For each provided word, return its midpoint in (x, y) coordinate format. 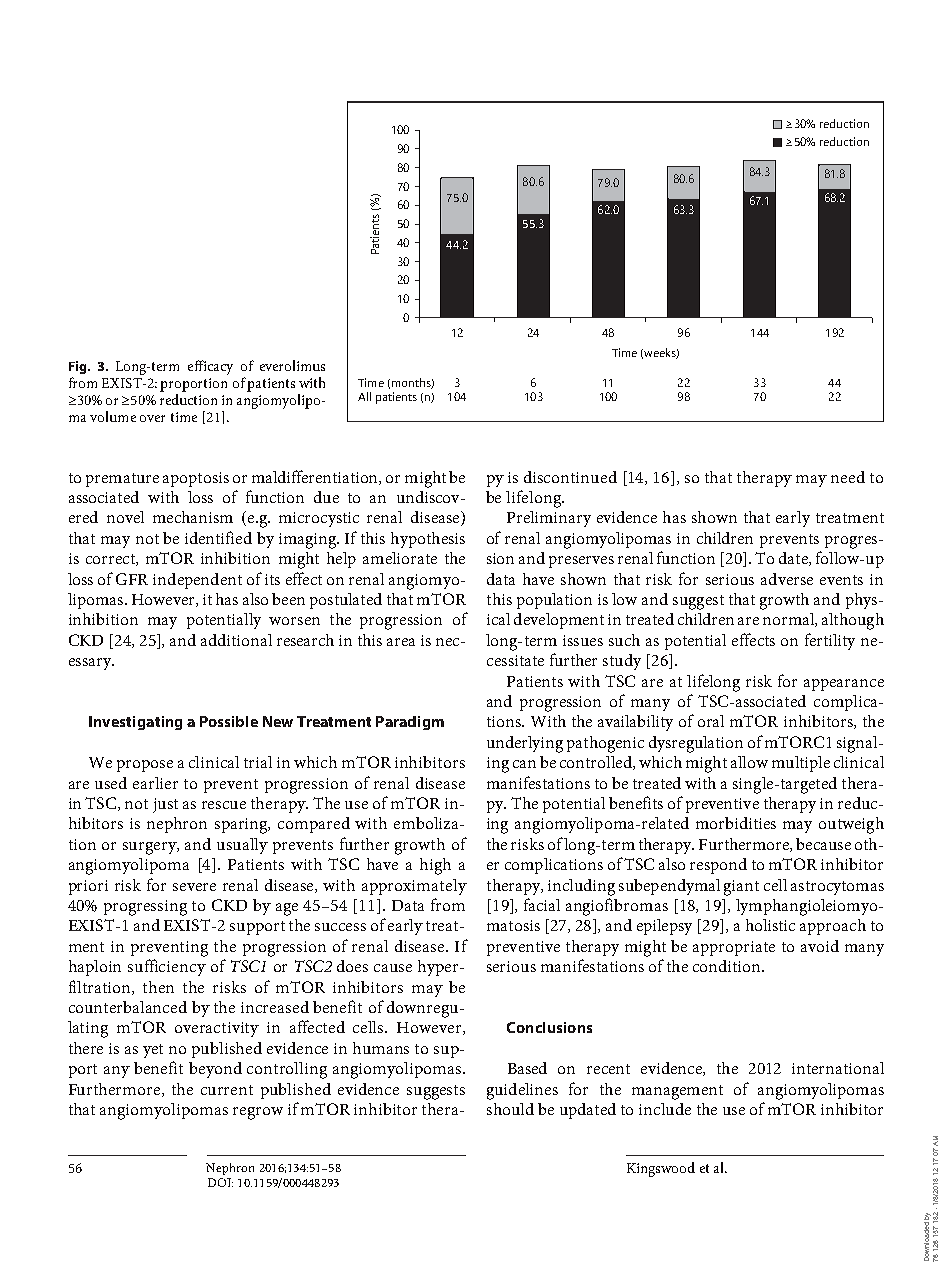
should (510, 1109)
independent (197, 581)
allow (749, 762)
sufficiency (167, 967)
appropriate (734, 948)
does (352, 966)
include (665, 1109)
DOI (220, 1182)
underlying (525, 744)
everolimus (292, 365)
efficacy (210, 367)
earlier (155, 783)
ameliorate (400, 558)
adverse (787, 579)
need (848, 477)
